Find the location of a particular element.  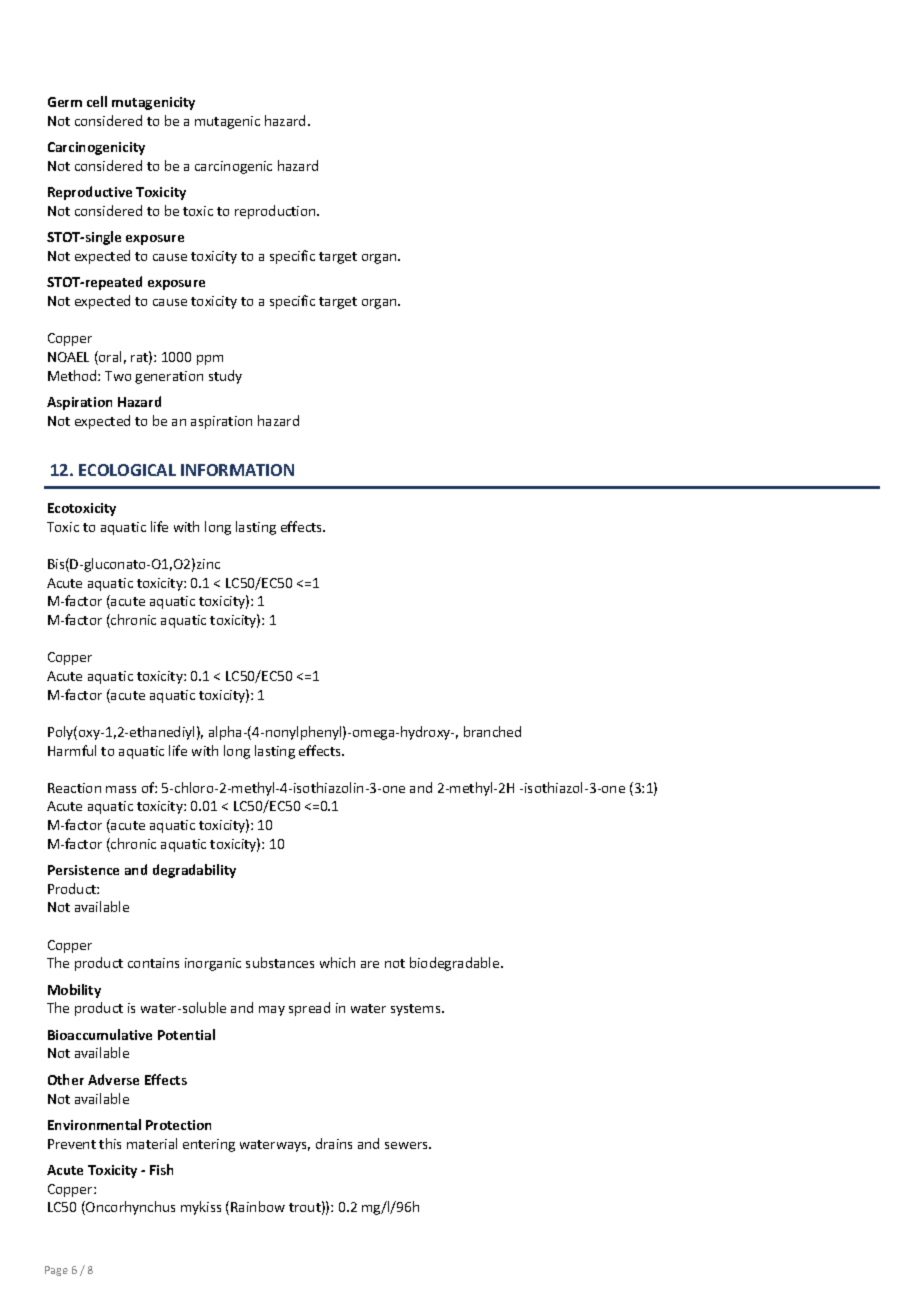

systems is located at coordinates (417, 1010).
